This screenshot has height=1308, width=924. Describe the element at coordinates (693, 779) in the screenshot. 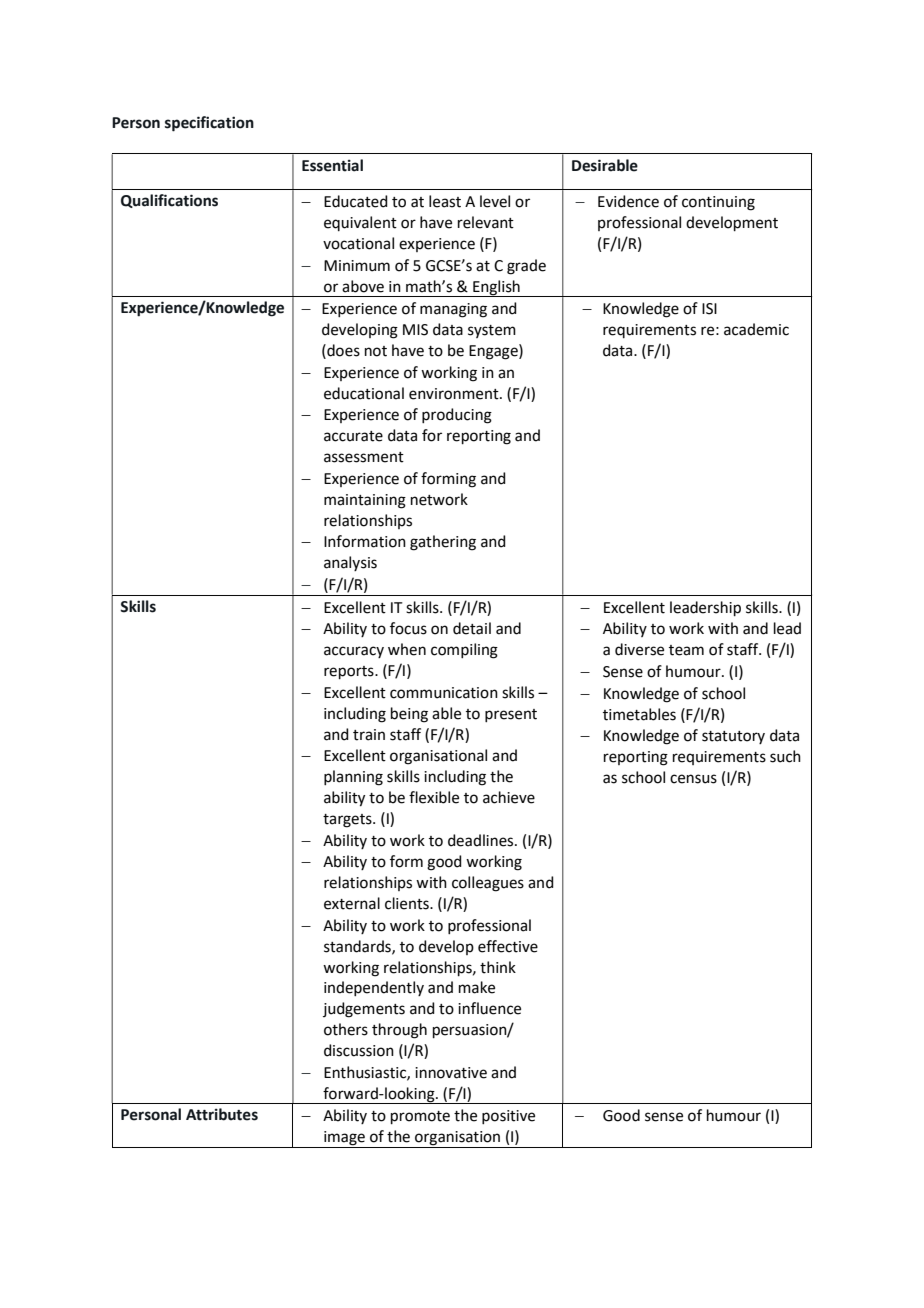

I see `census` at that location.
